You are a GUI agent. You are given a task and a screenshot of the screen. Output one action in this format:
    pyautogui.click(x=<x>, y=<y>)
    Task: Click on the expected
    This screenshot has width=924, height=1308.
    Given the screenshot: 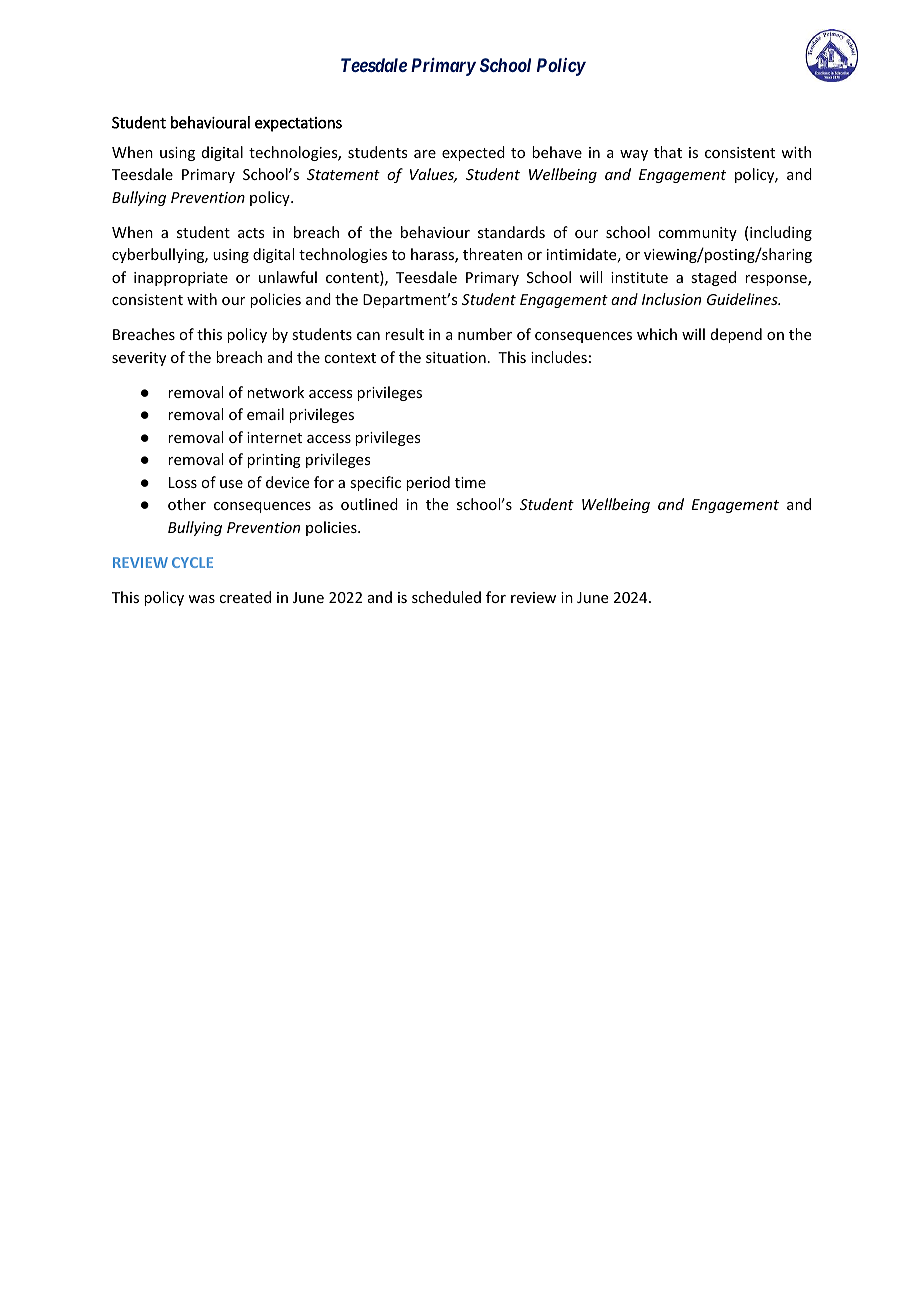 What is the action you would take?
    pyautogui.click(x=473, y=153)
